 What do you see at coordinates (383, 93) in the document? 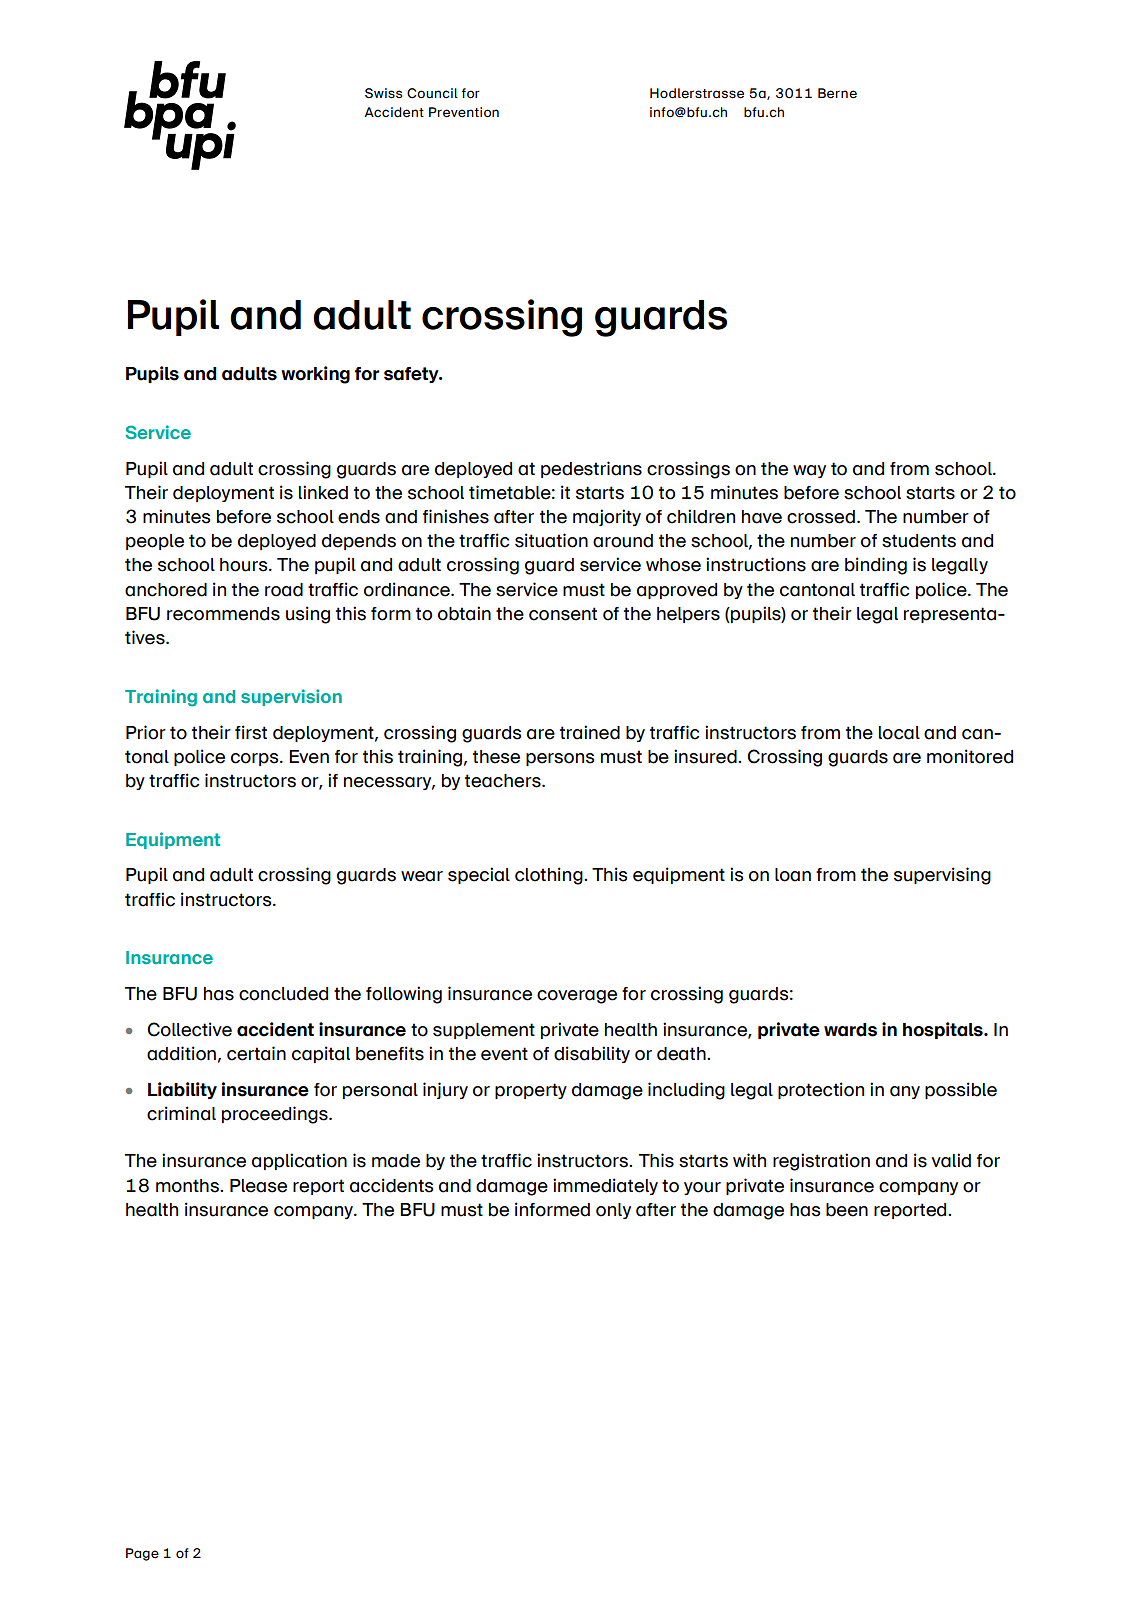
I see `Swiss` at bounding box center [383, 93].
